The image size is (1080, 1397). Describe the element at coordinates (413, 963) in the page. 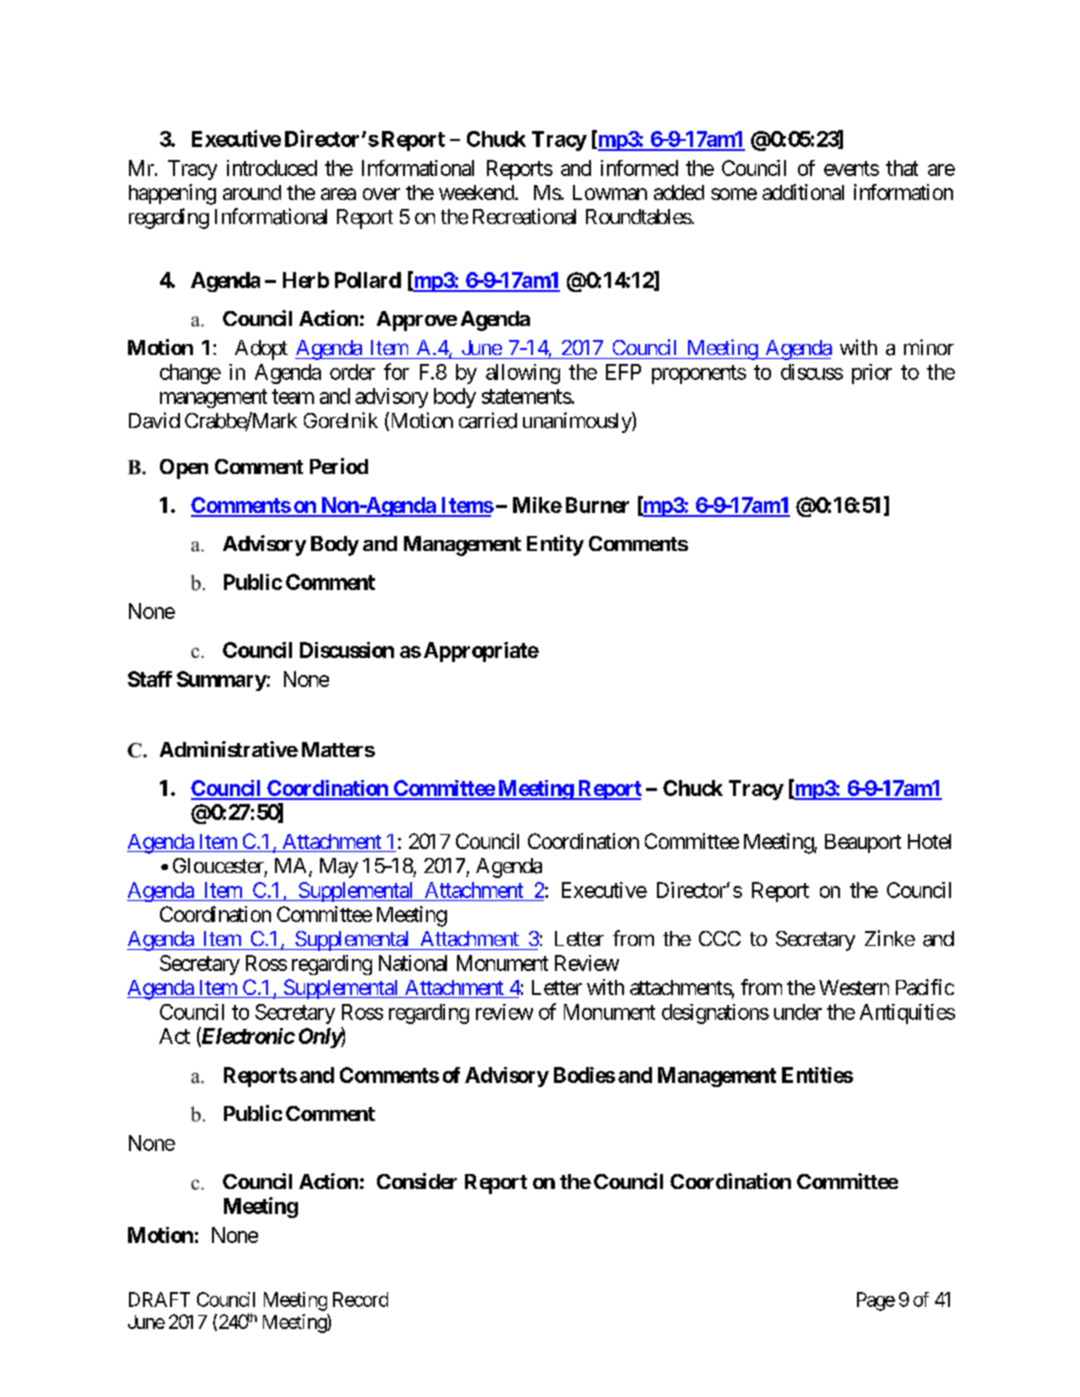

I see `National` at that location.
